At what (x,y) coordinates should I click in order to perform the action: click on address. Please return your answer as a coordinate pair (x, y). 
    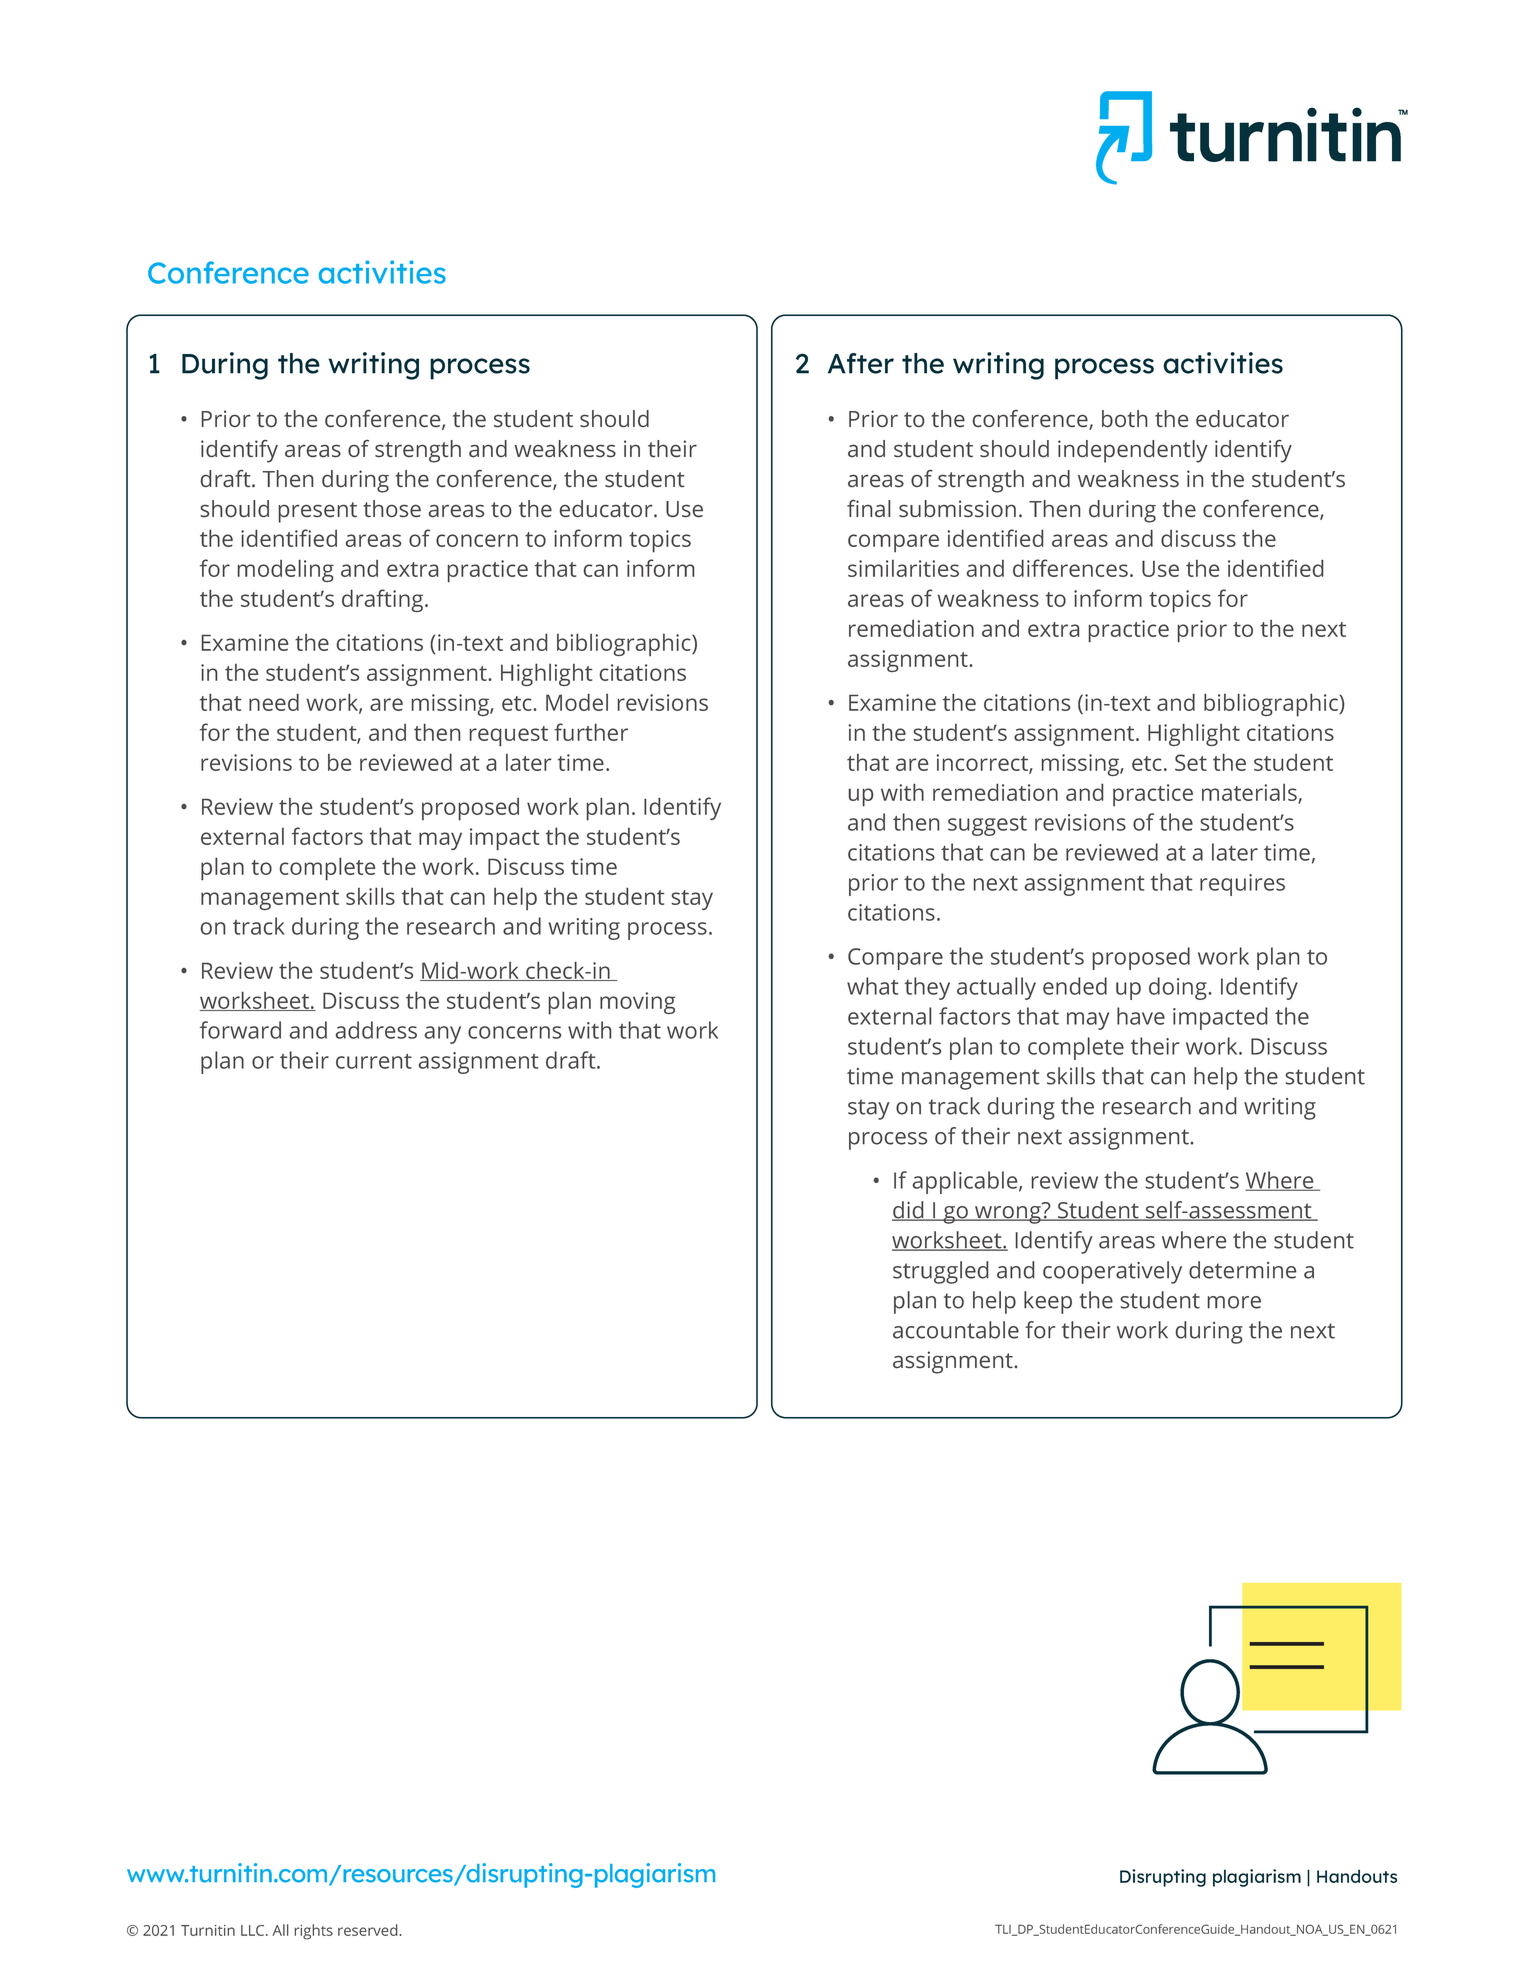
    Looking at the image, I should click on (376, 1030).
